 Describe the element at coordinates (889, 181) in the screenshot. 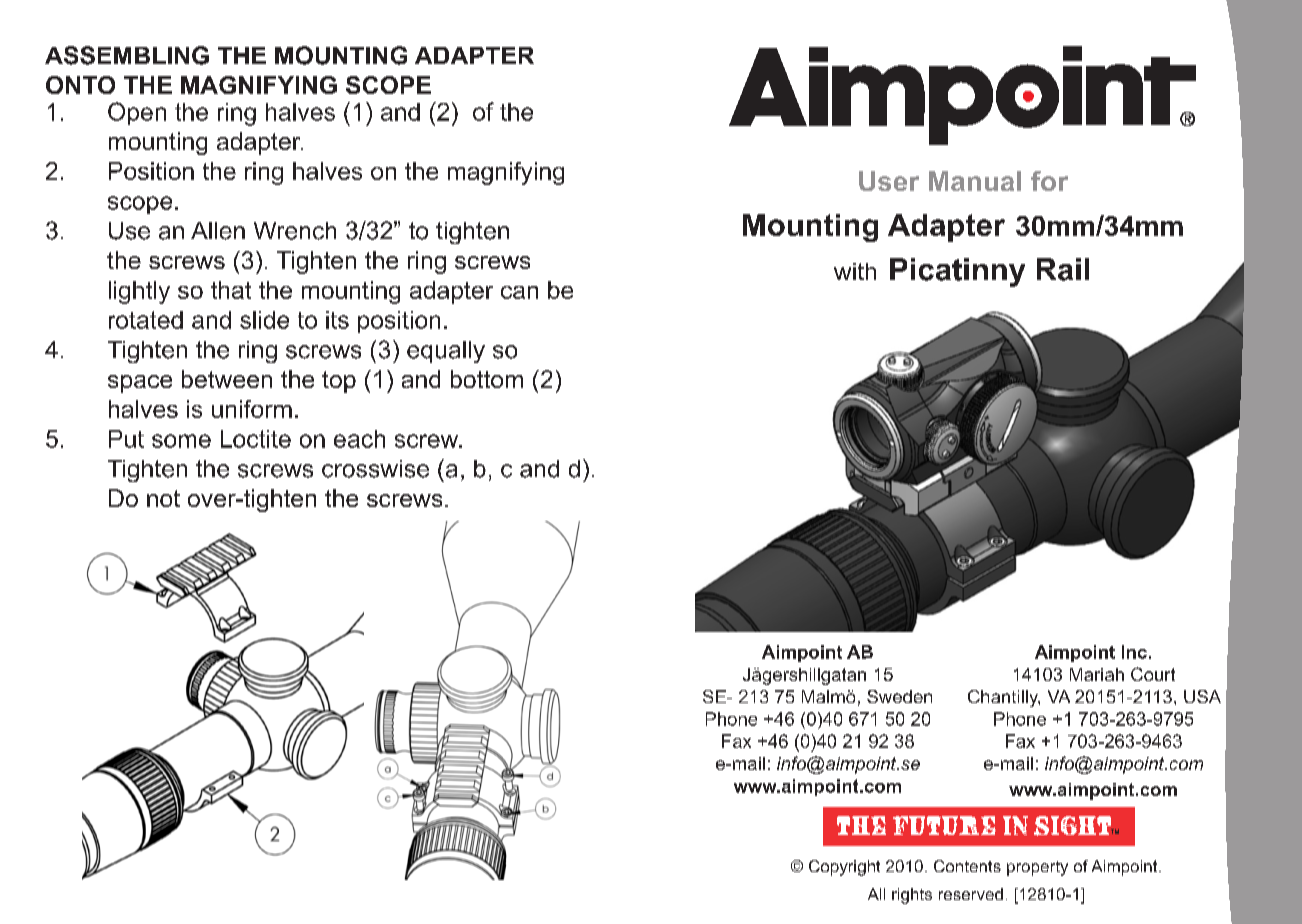

I see `User` at that location.
